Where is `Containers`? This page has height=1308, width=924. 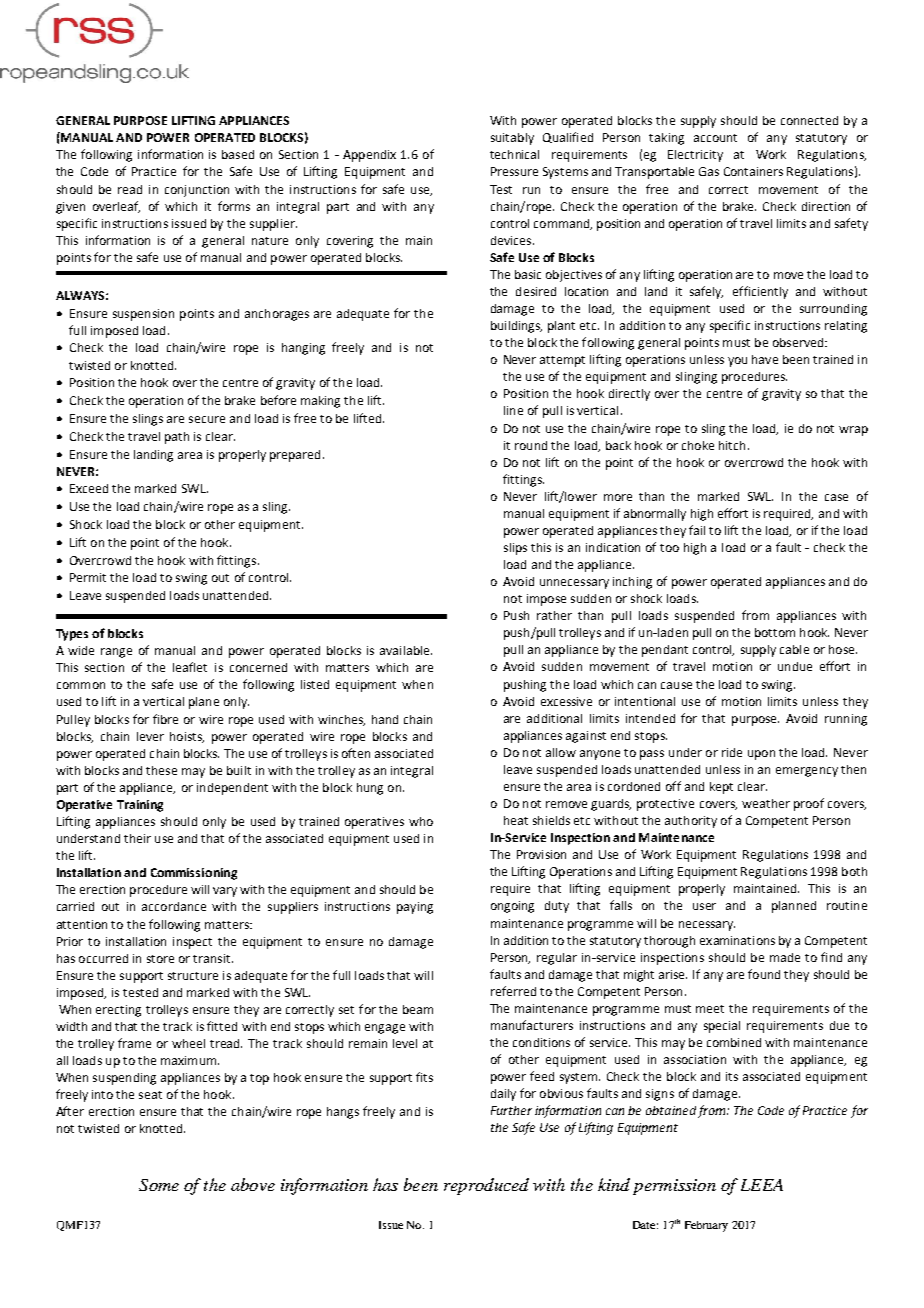
Containers is located at coordinates (753, 171).
